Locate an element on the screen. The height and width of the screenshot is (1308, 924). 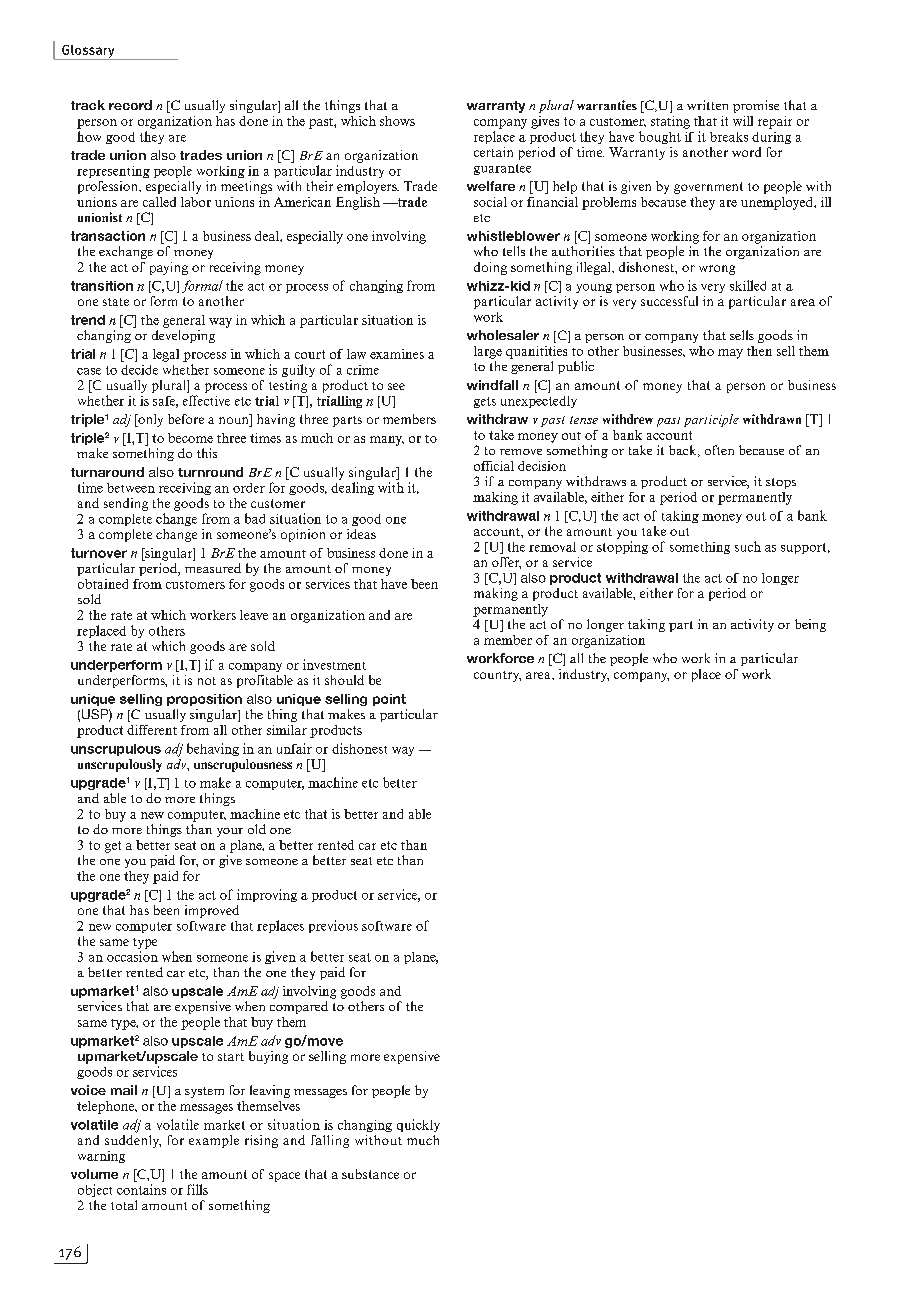
written is located at coordinates (707, 105).
